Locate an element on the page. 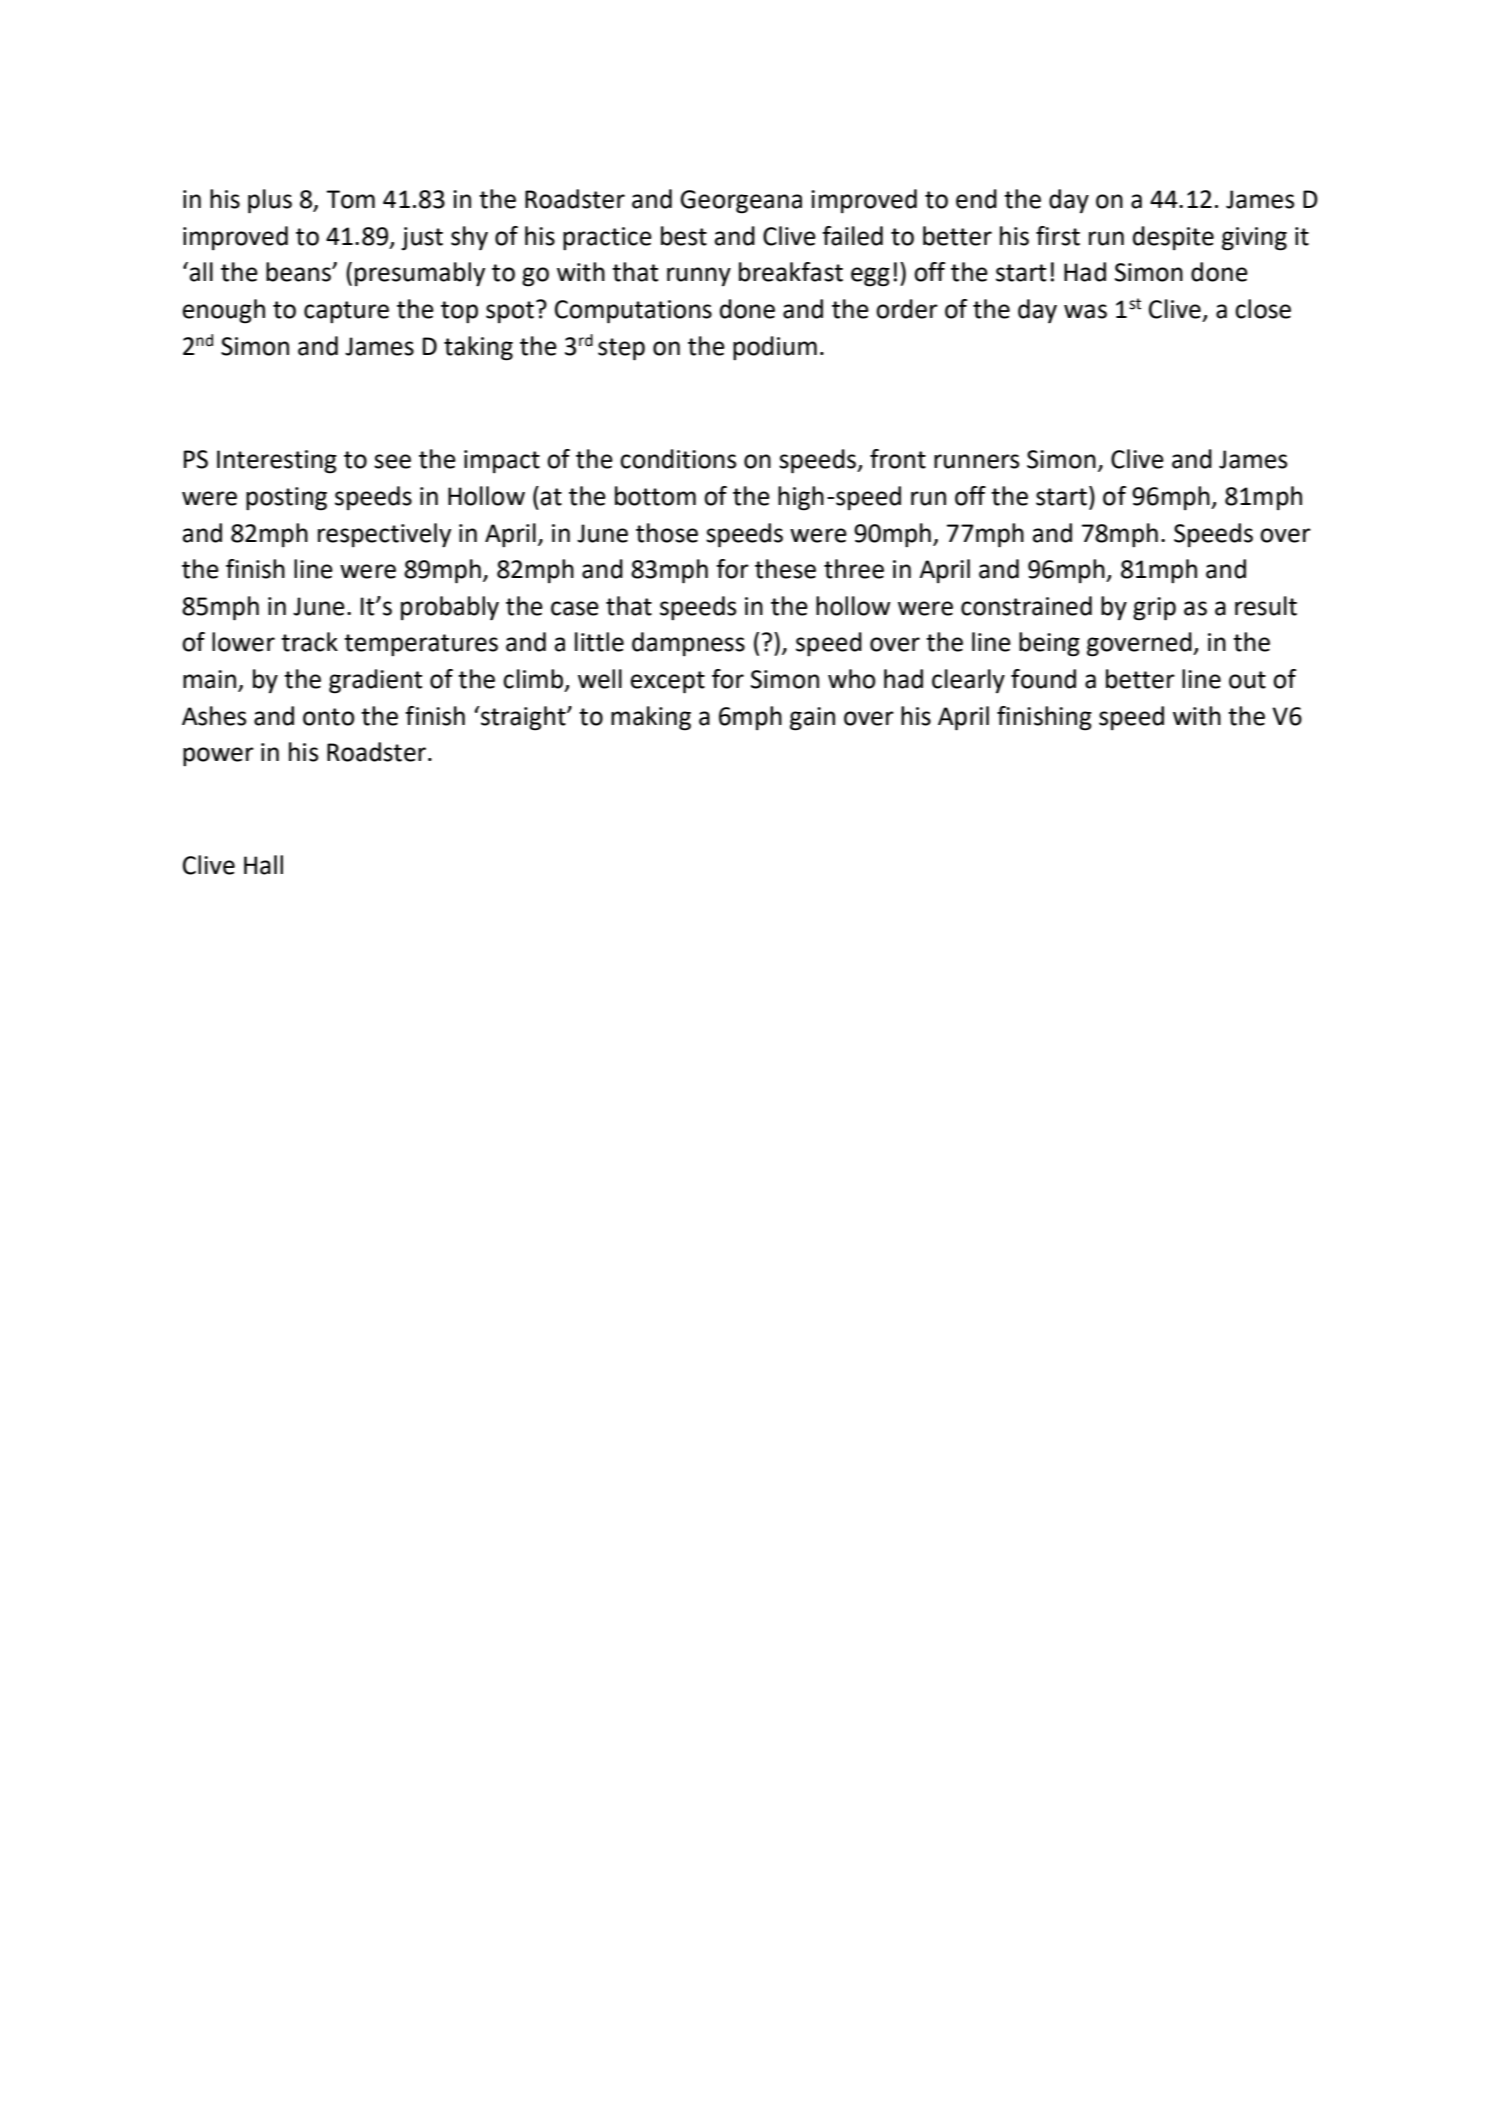  dampness is located at coordinates (688, 644).
